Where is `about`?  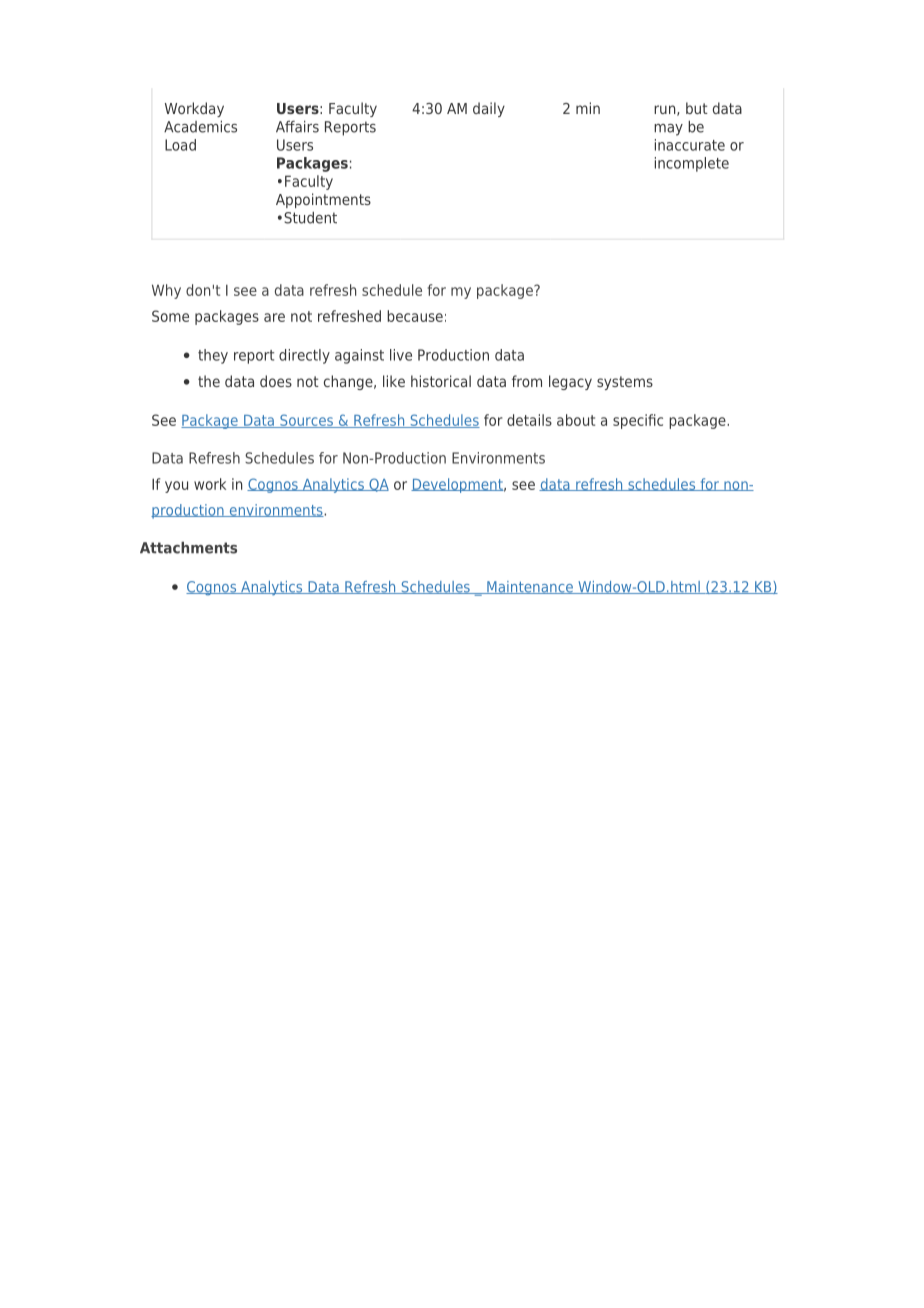 about is located at coordinates (576, 420).
